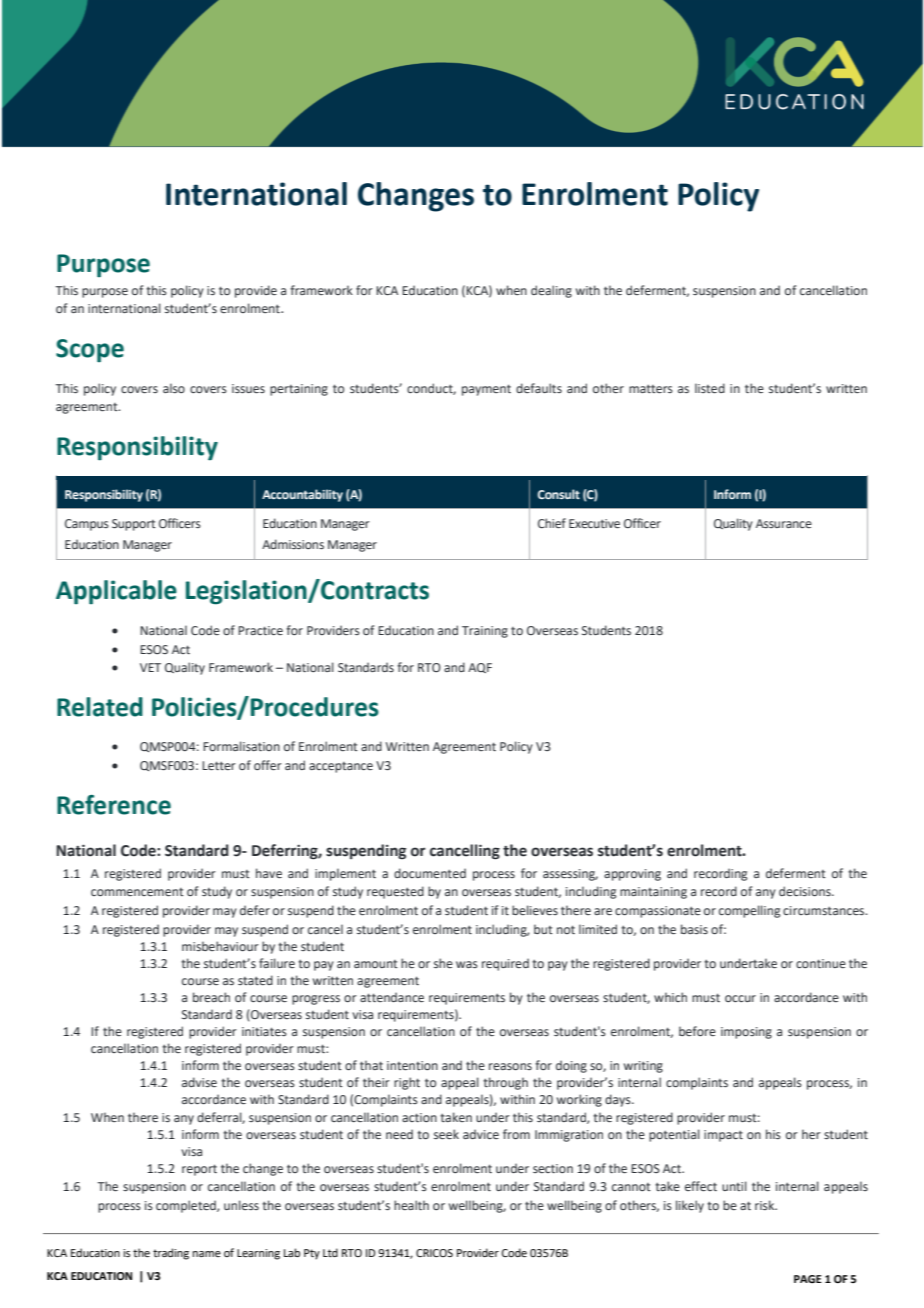 This document has width=924, height=1308. What do you see at coordinates (710, 388) in the document?
I see `listed` at bounding box center [710, 388].
